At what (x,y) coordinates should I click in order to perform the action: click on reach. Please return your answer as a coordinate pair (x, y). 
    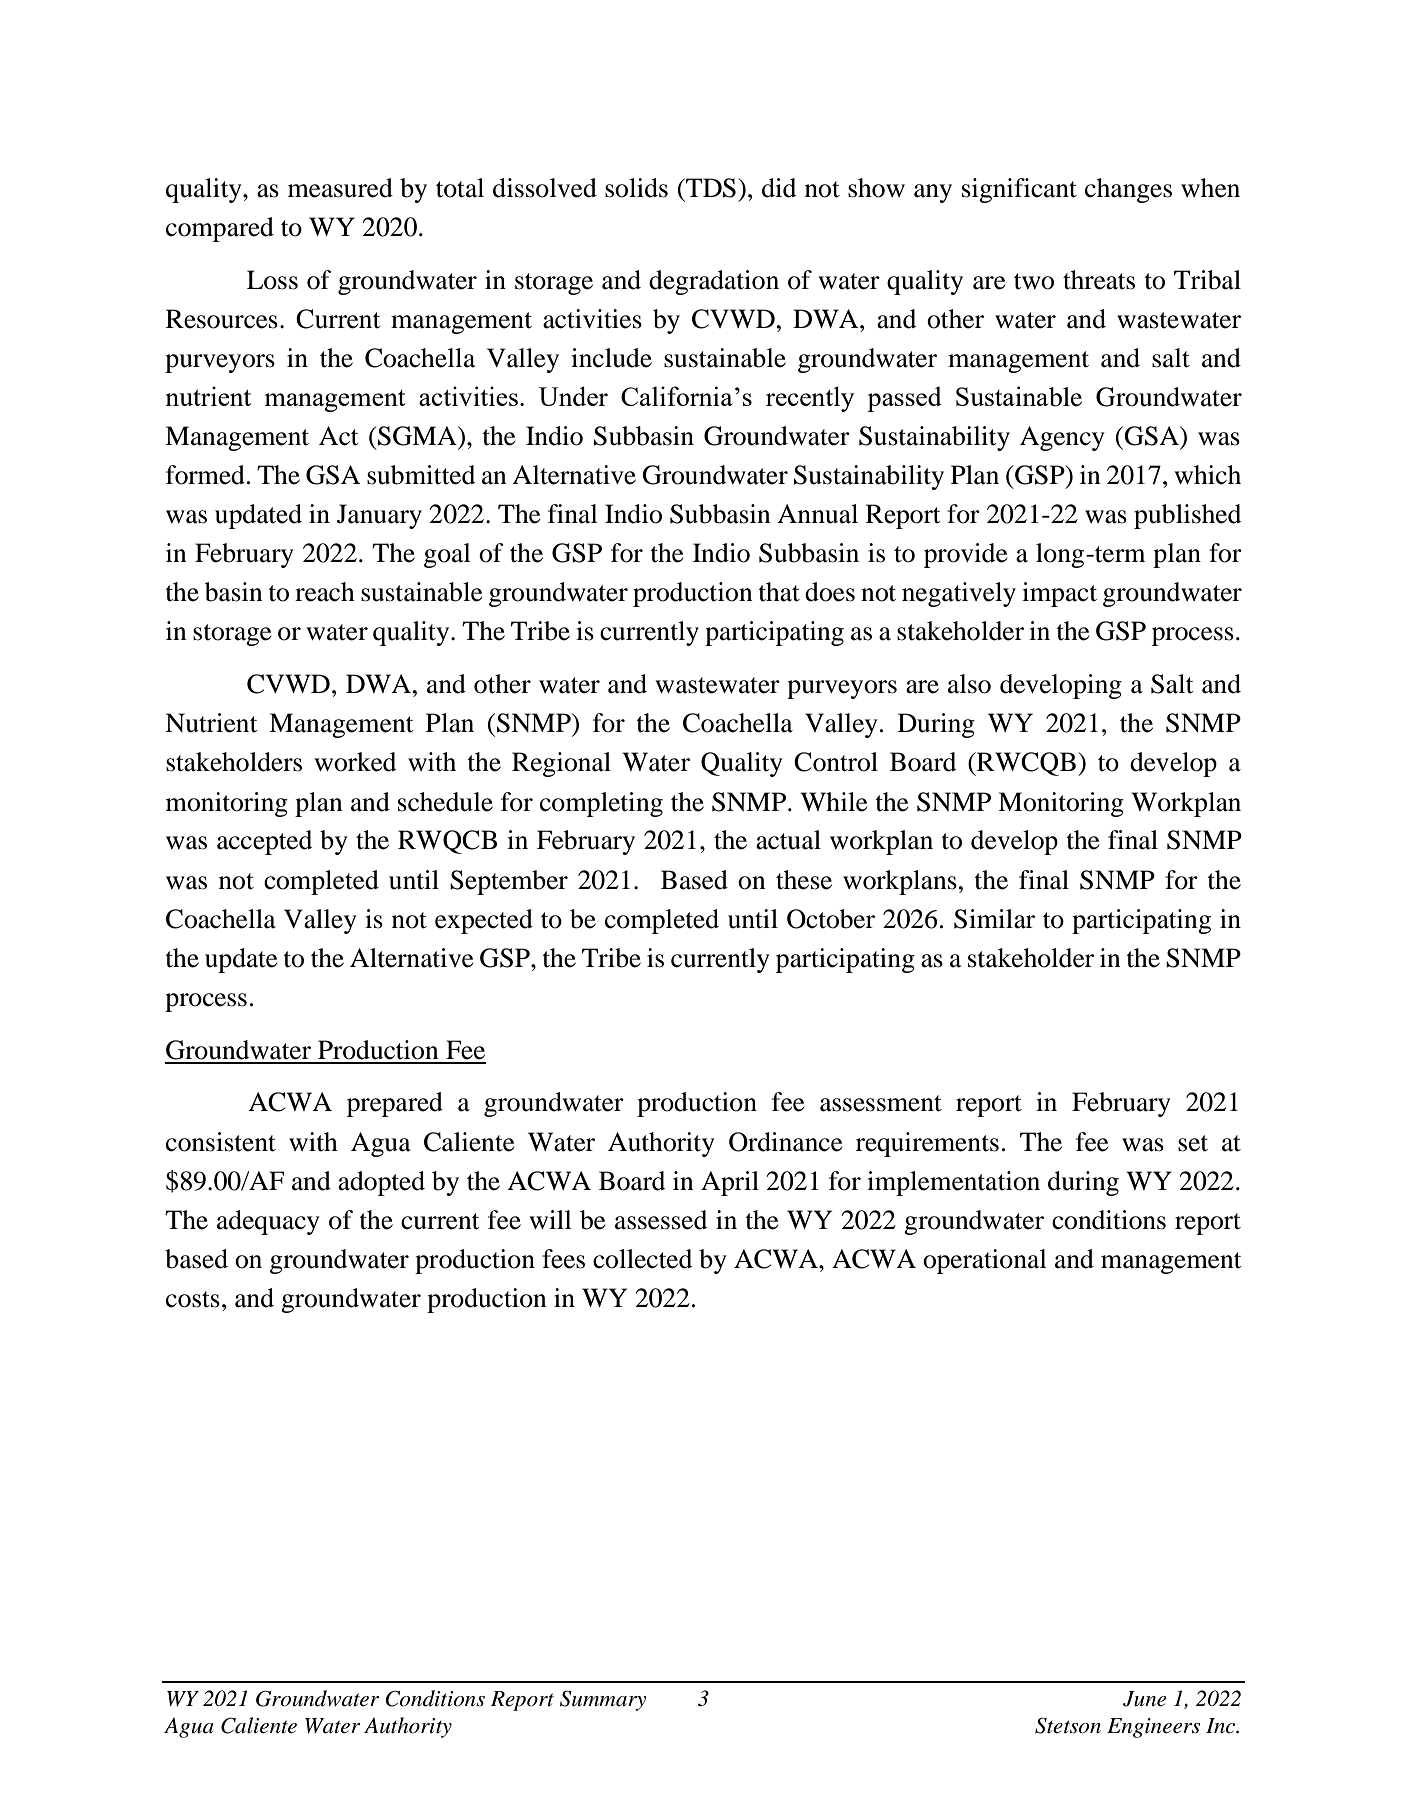
    Looking at the image, I should click on (325, 592).
